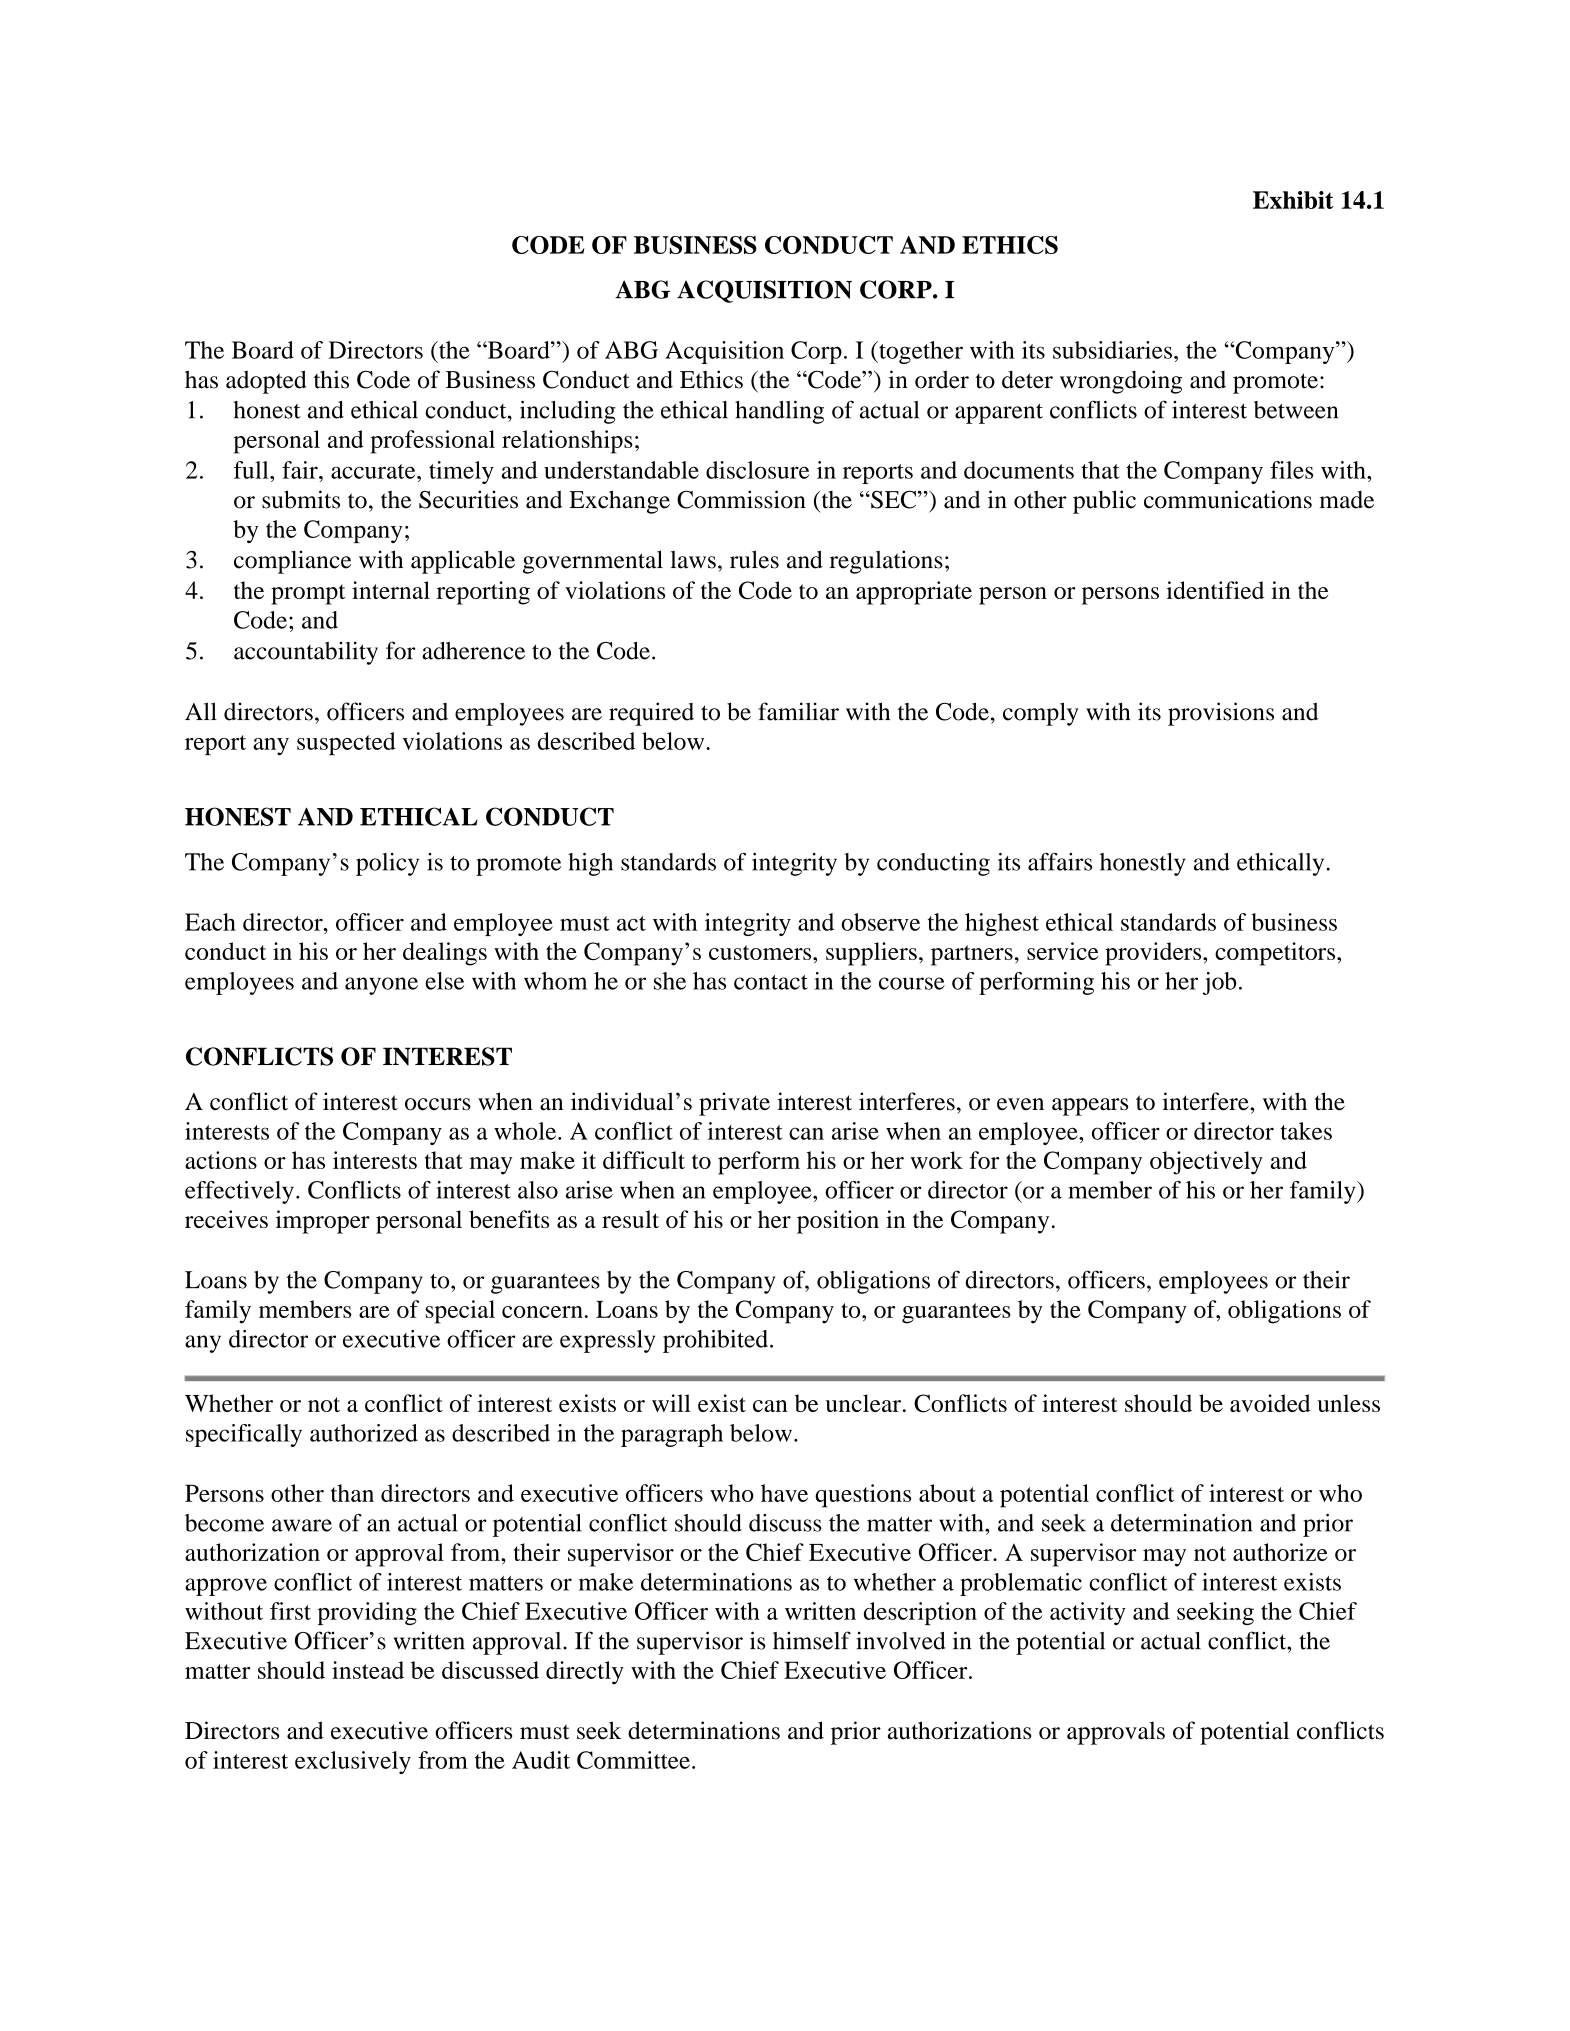 Image resolution: width=1570 pixels, height=2031 pixels. What do you see at coordinates (353, 1762) in the document?
I see `exclusively` at bounding box center [353, 1762].
